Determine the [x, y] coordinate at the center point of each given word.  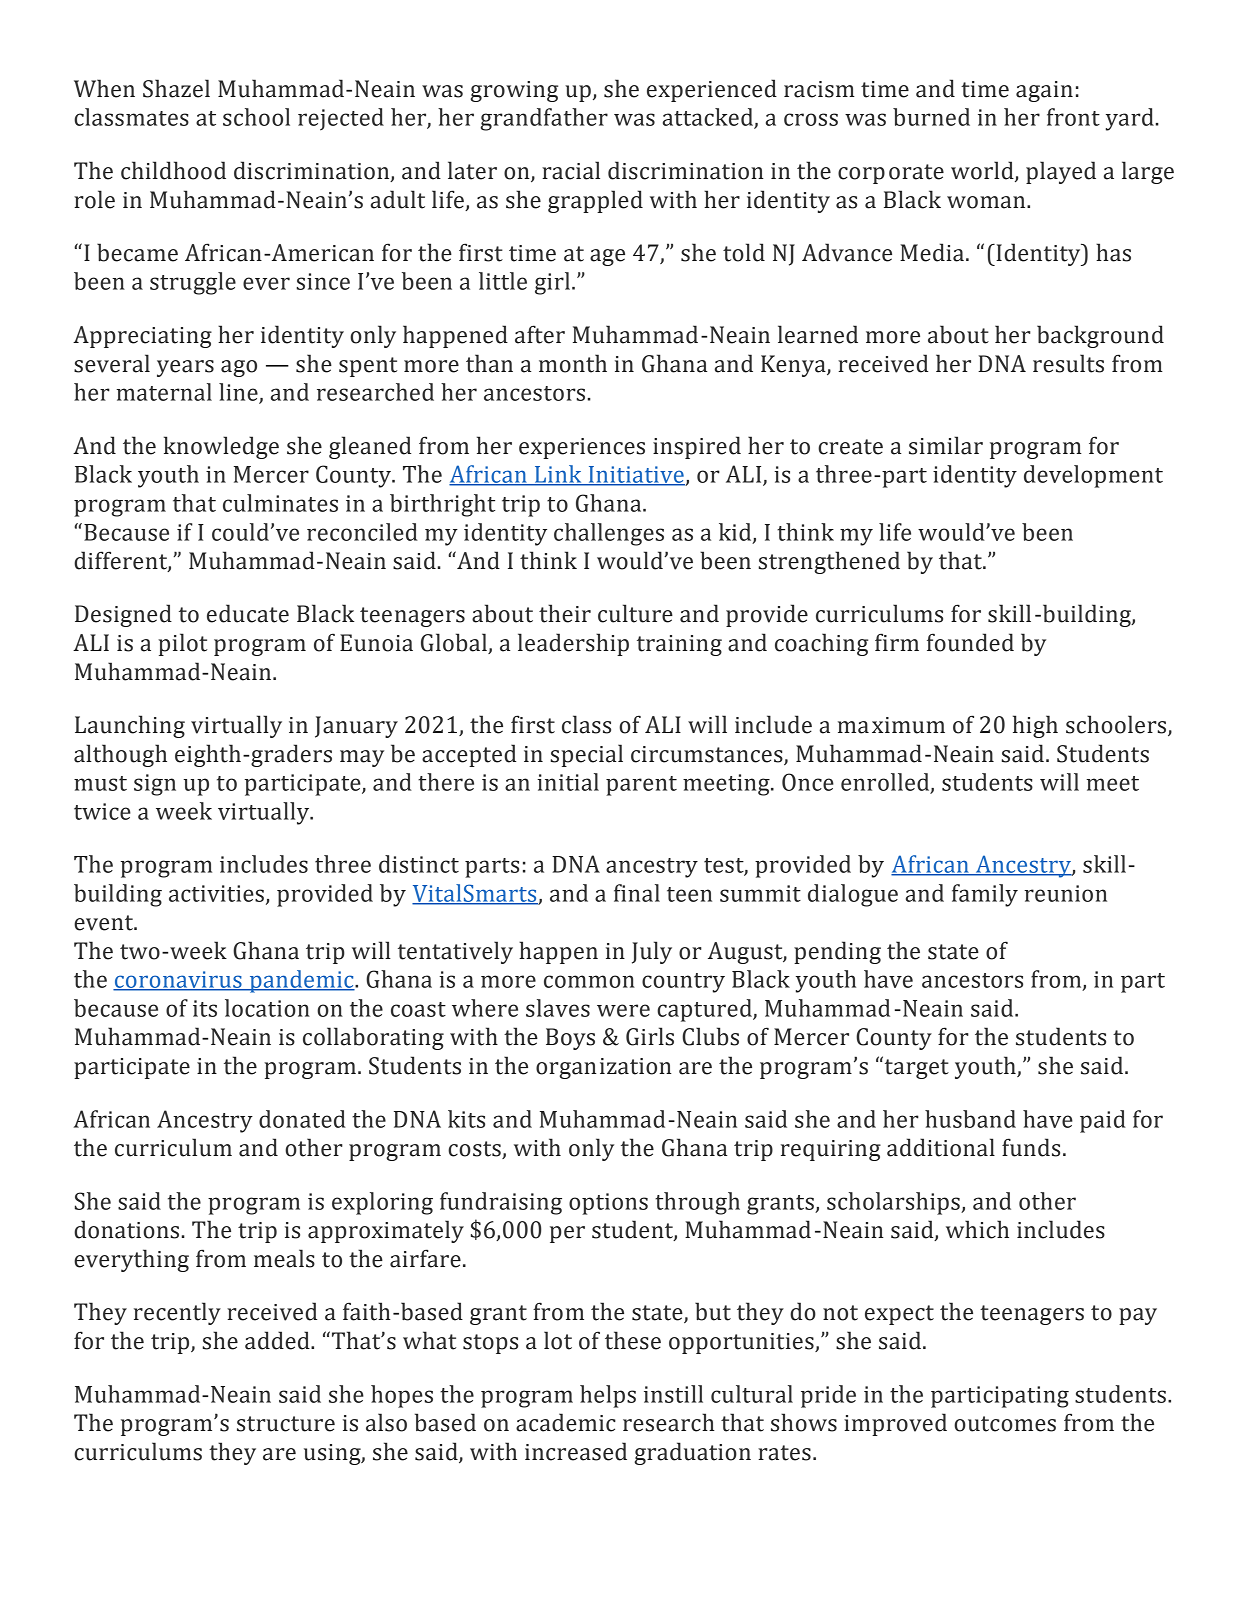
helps [608, 1396]
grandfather [544, 119]
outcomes [1005, 1424]
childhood [173, 170]
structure [286, 1424]
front [1073, 117]
